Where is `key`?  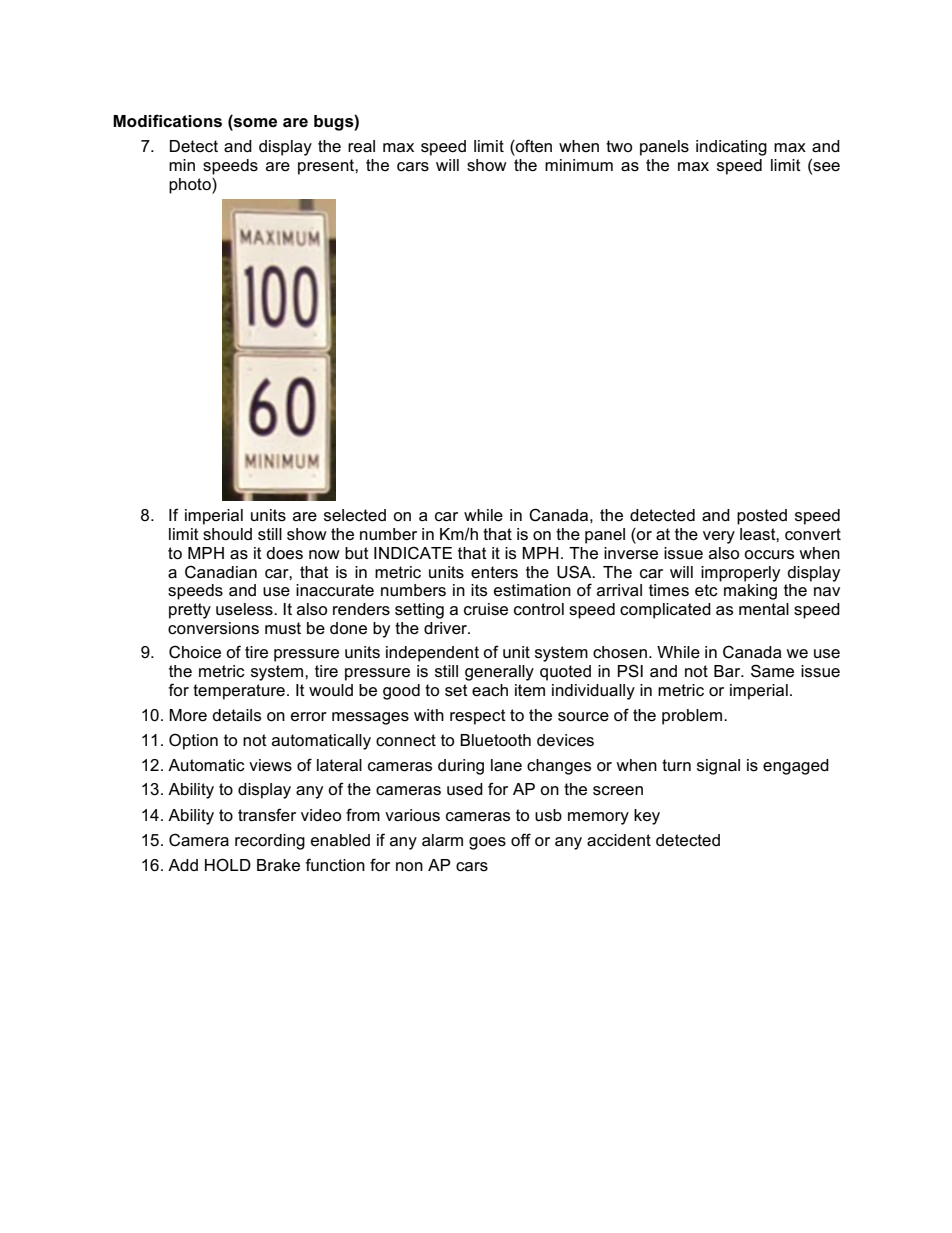
key is located at coordinates (647, 817).
